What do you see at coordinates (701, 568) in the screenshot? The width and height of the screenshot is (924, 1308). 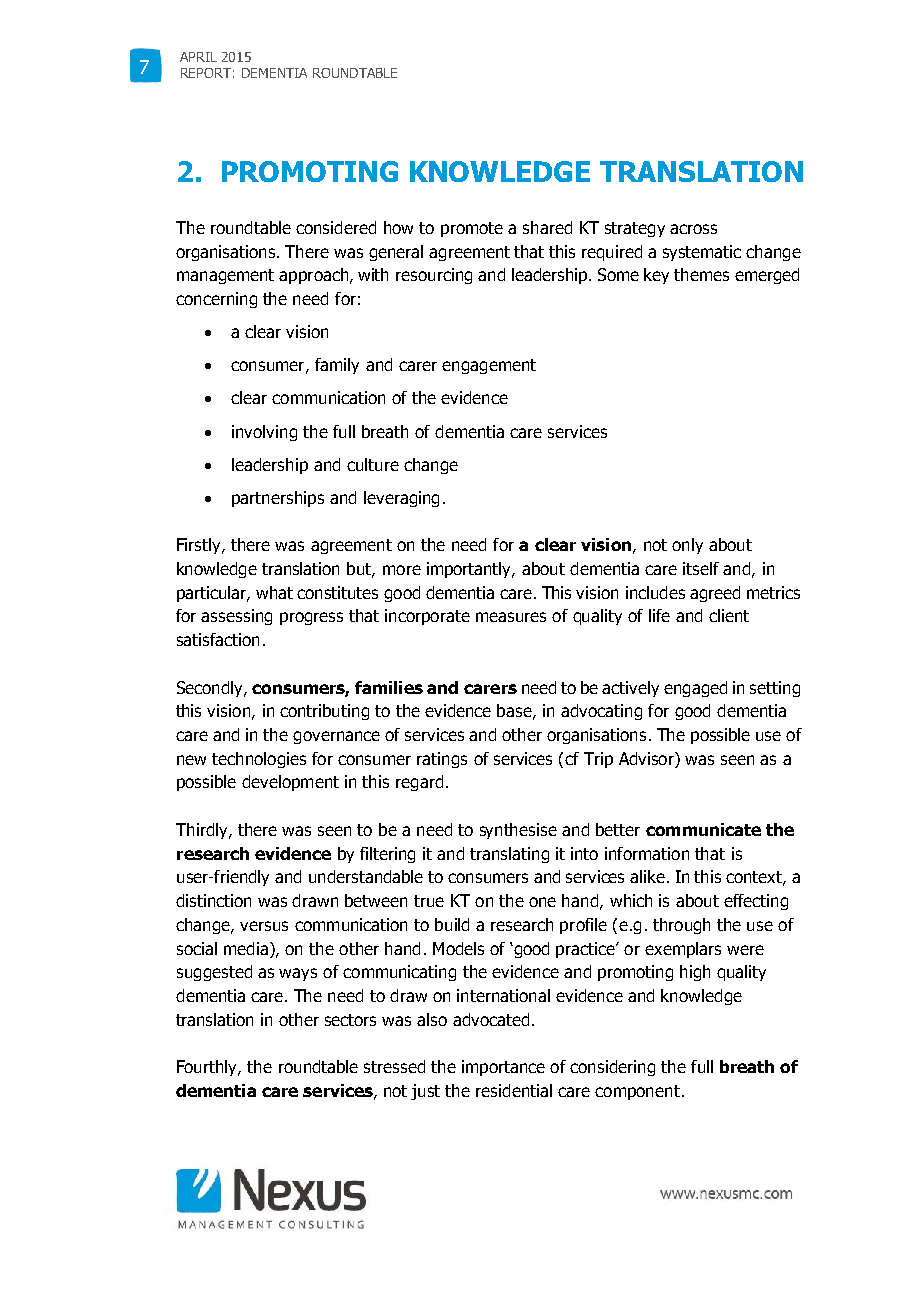 I see `itself` at bounding box center [701, 568].
